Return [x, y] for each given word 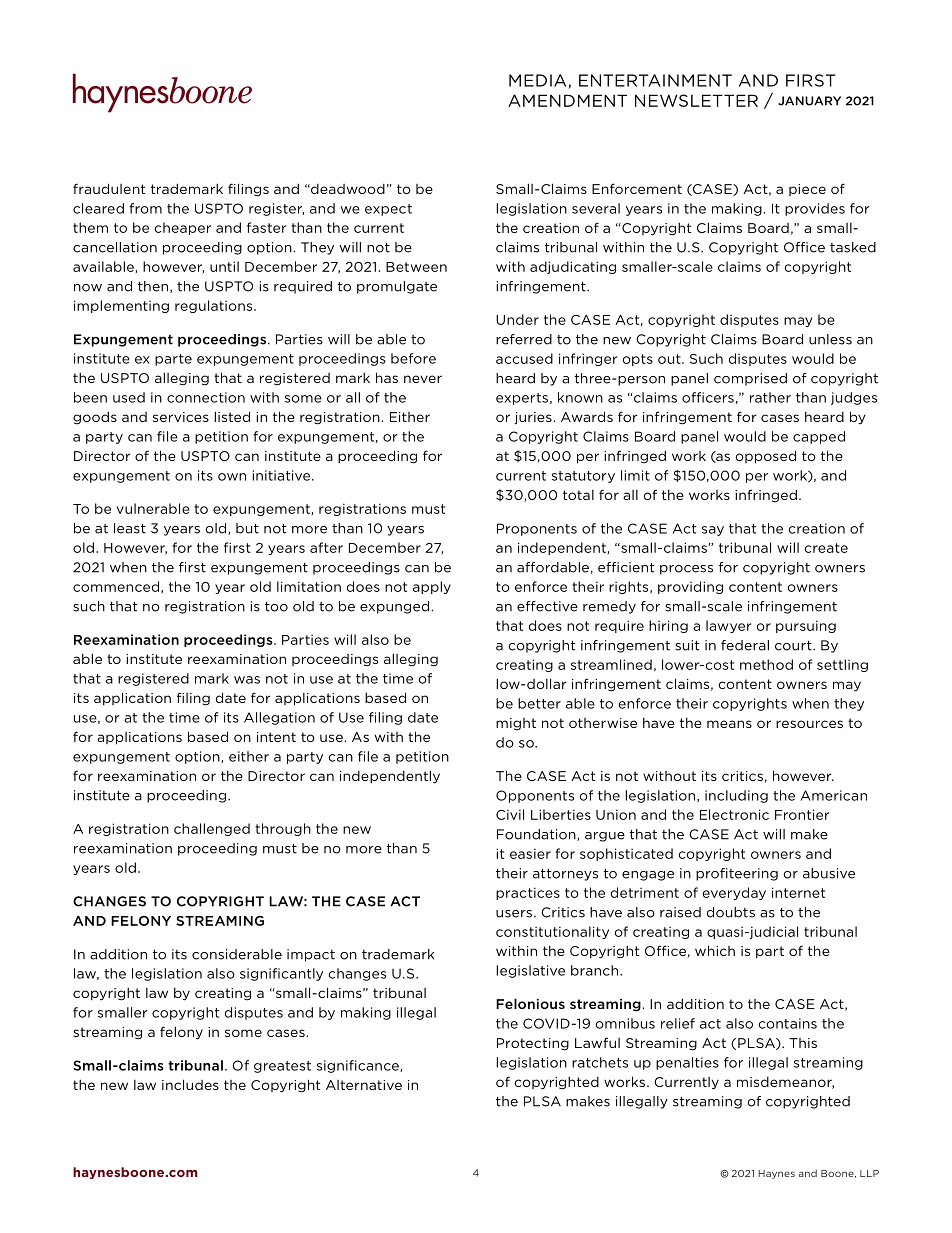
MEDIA [539, 81]
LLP [869, 1173]
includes [190, 1084]
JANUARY [809, 101]
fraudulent [109, 188]
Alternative [364, 1085]
